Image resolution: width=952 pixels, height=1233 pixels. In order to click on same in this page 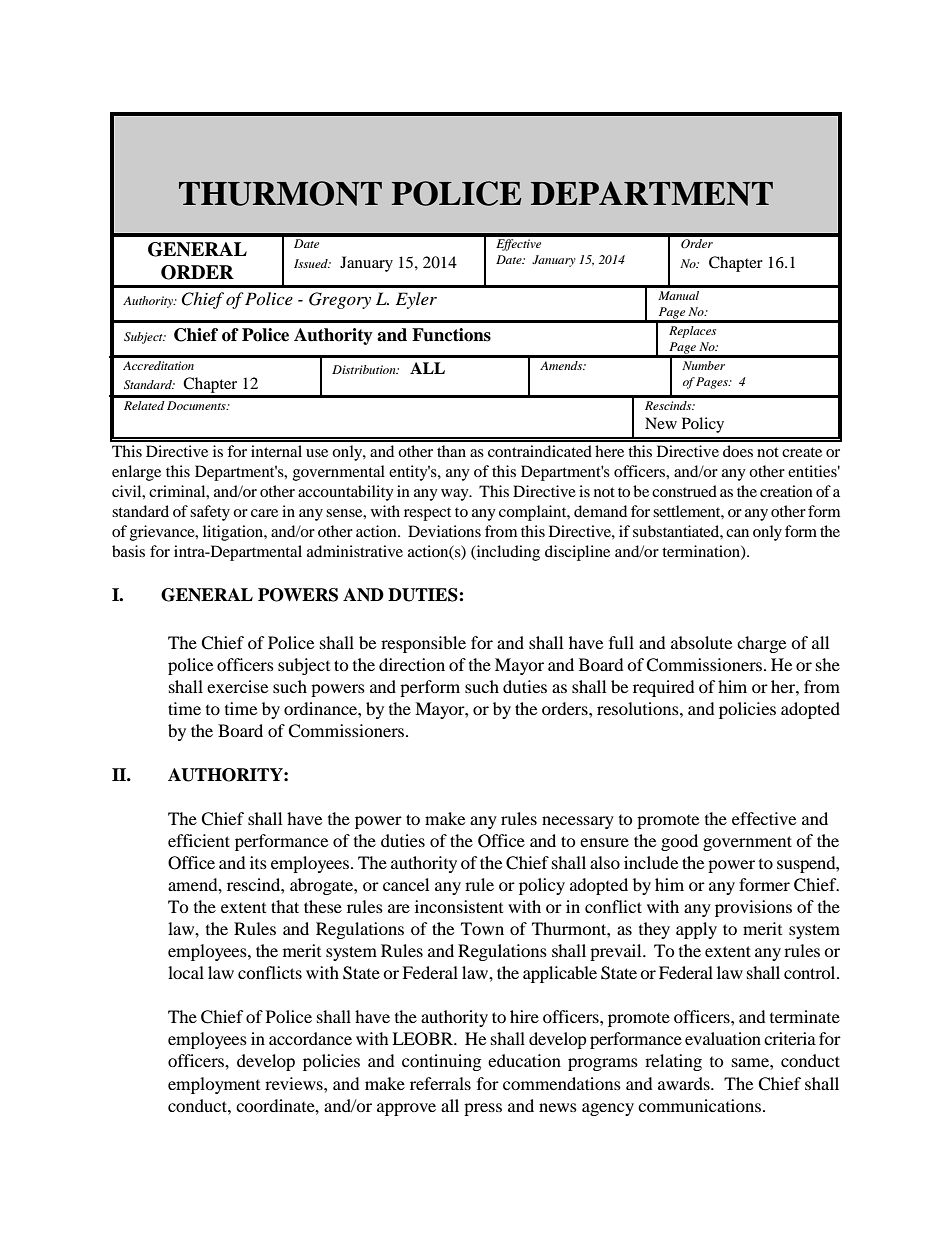, I will do `click(751, 1062)`.
